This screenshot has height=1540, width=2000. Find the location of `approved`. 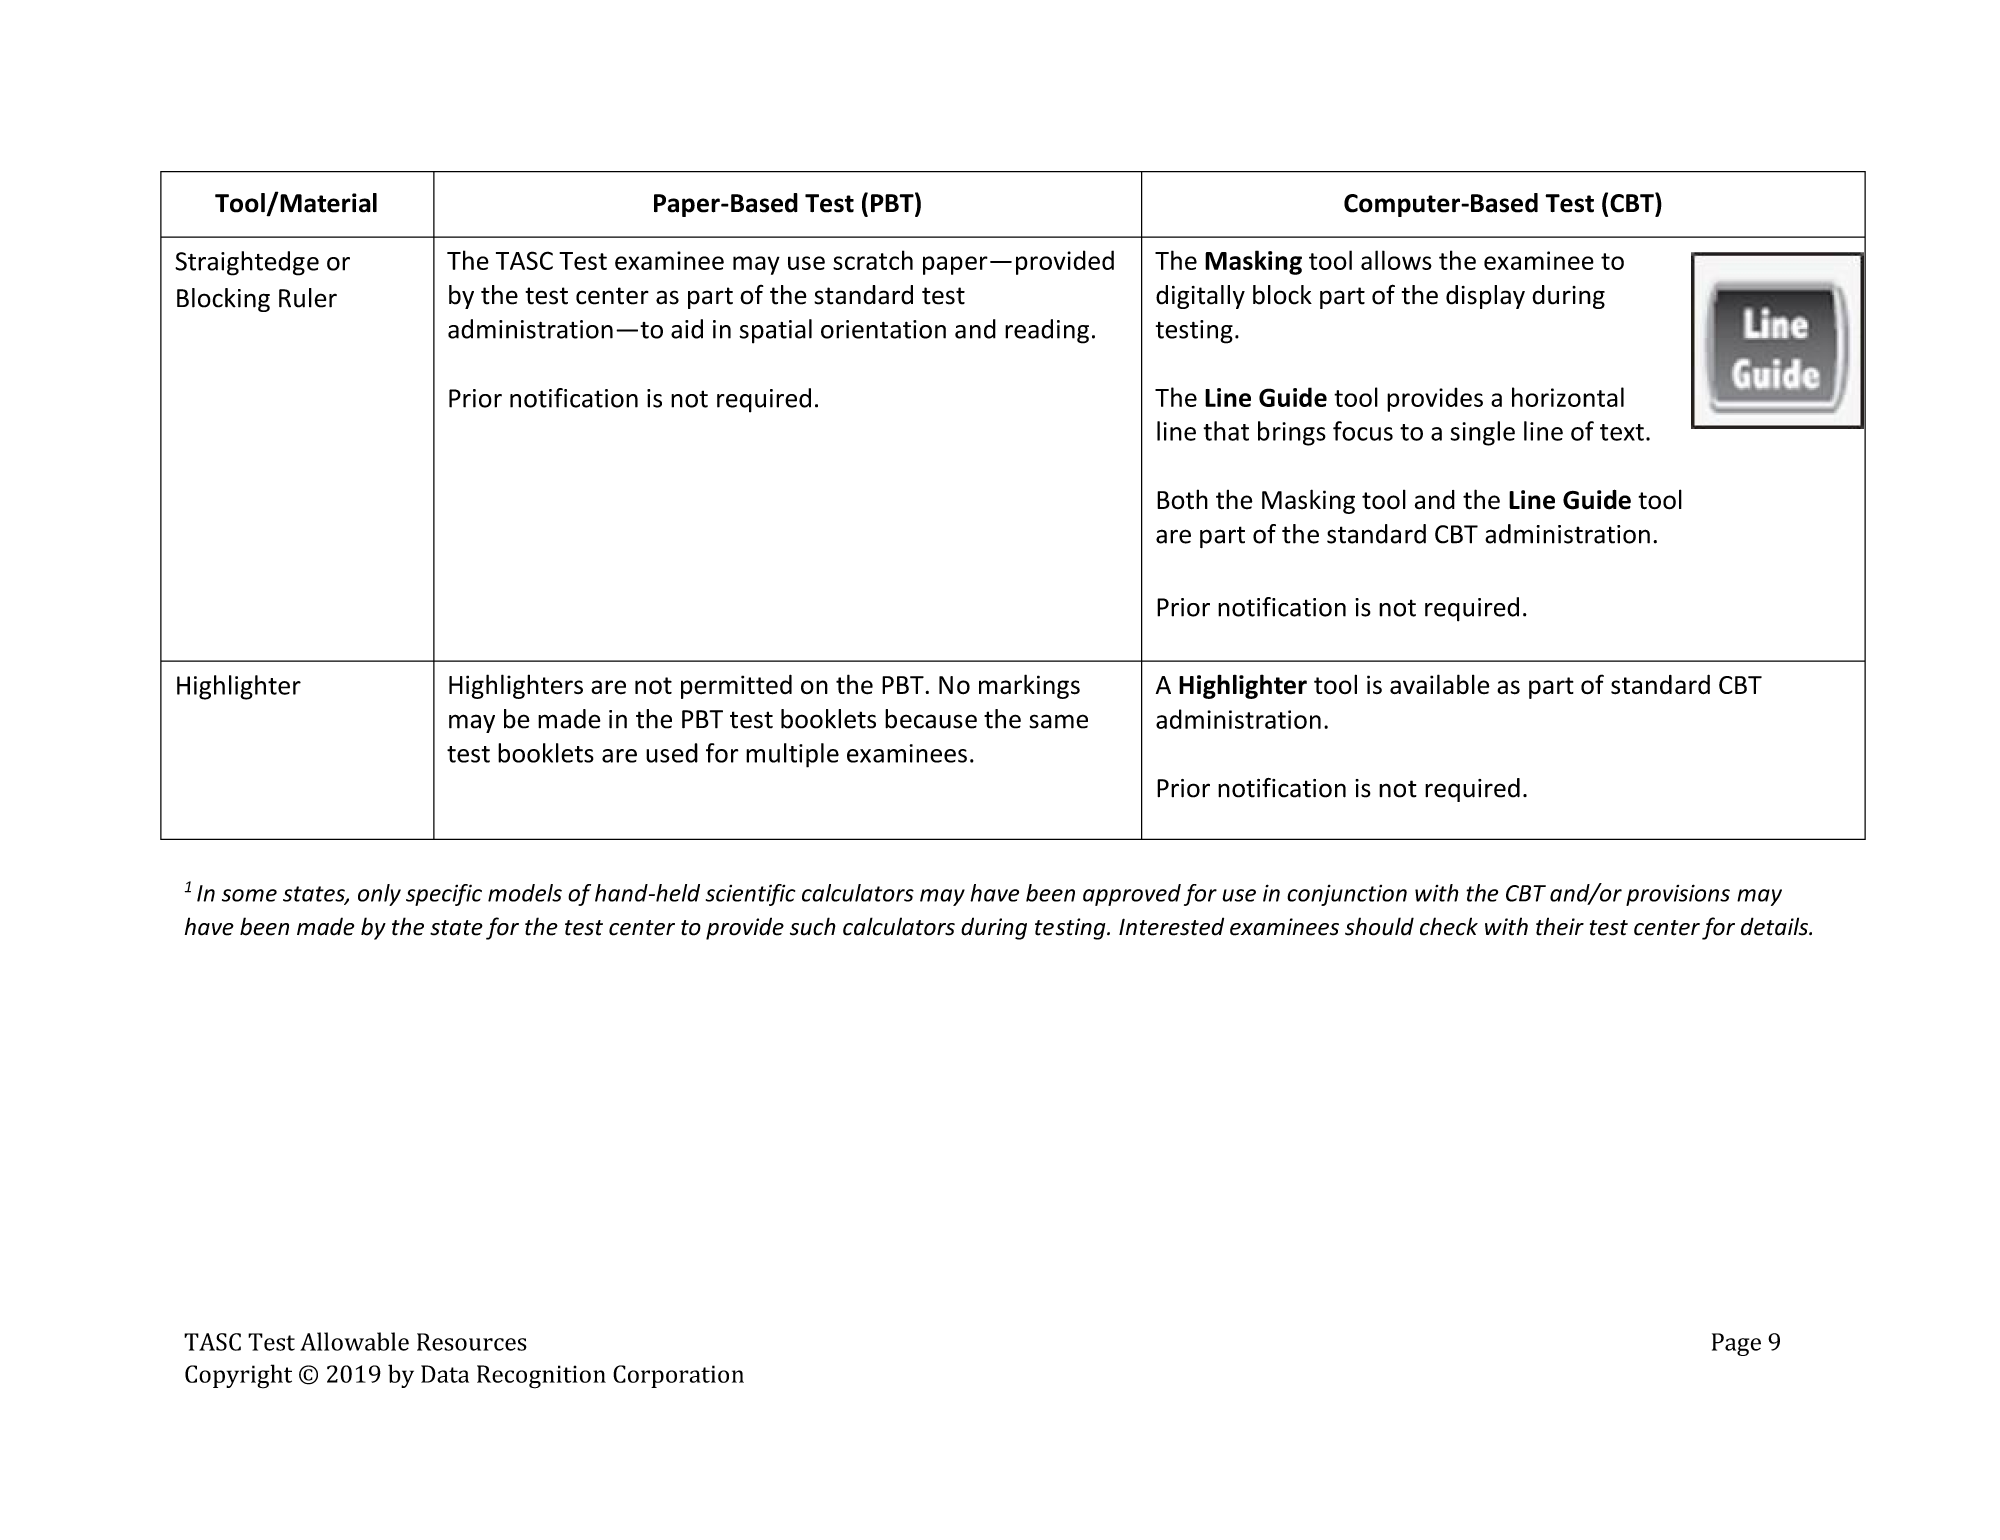

approved is located at coordinates (1132, 895).
